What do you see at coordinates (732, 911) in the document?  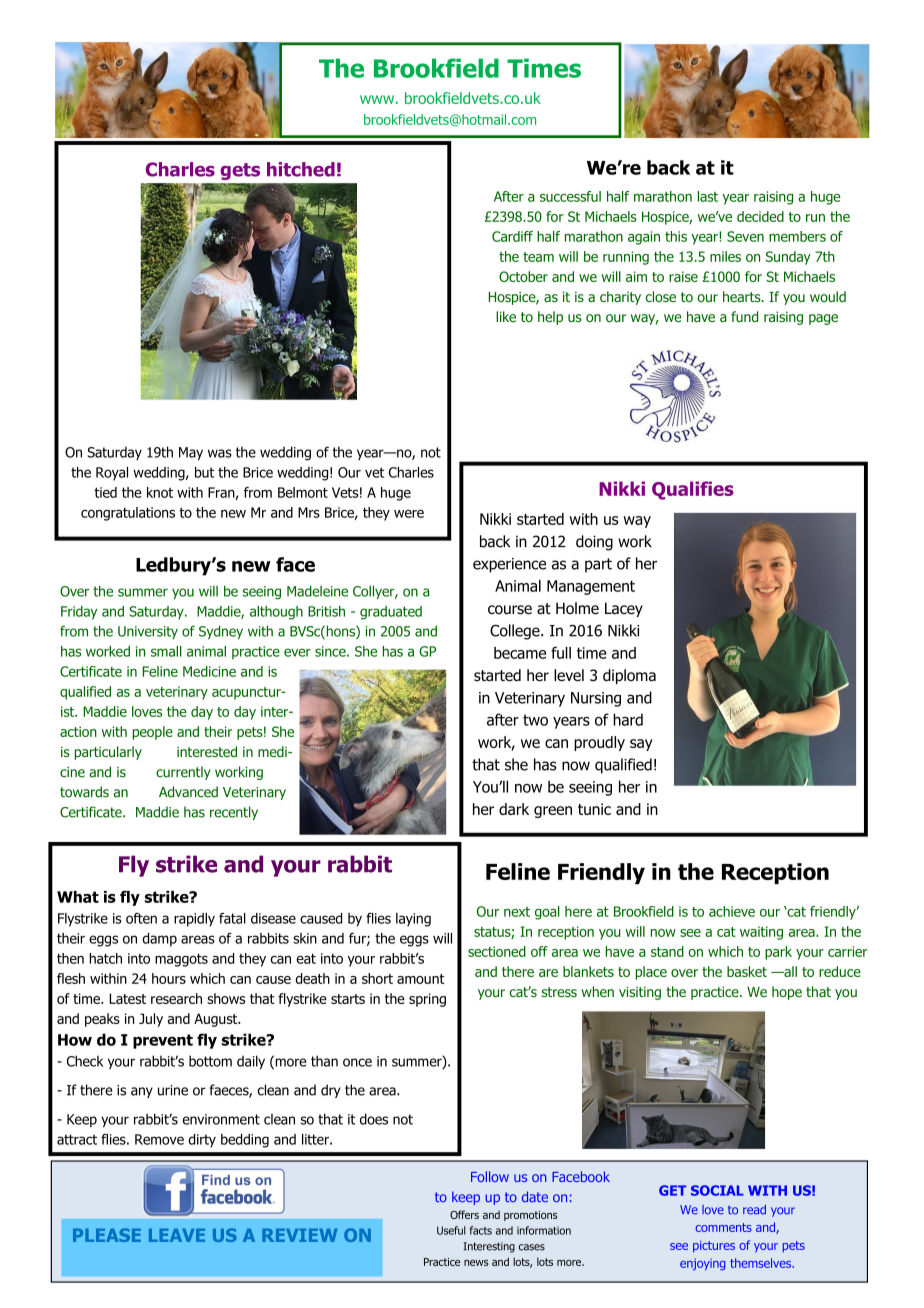 I see `achieve` at bounding box center [732, 911].
